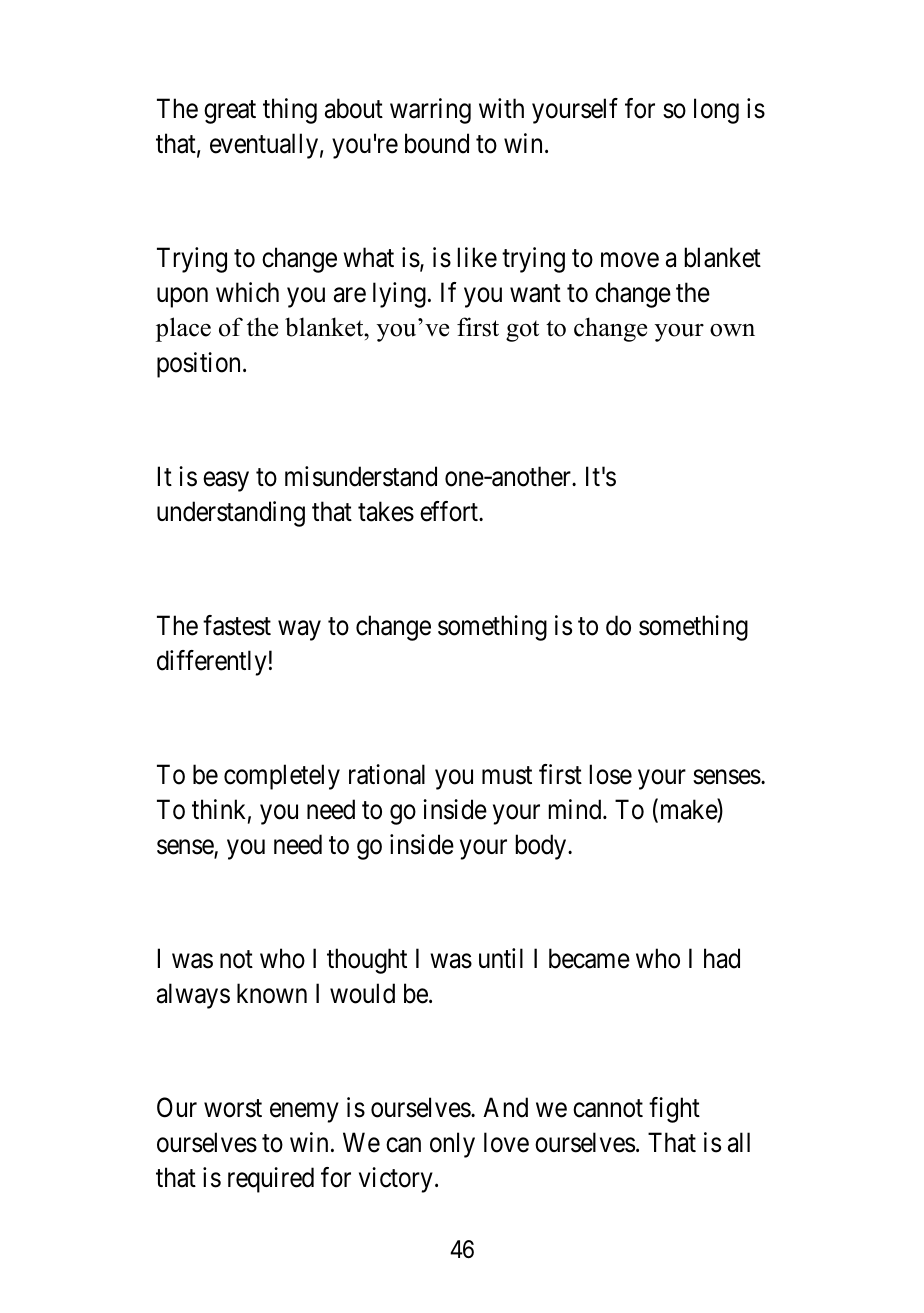 The height and width of the screenshot is (1313, 924). I want to click on long, so click(716, 111).
